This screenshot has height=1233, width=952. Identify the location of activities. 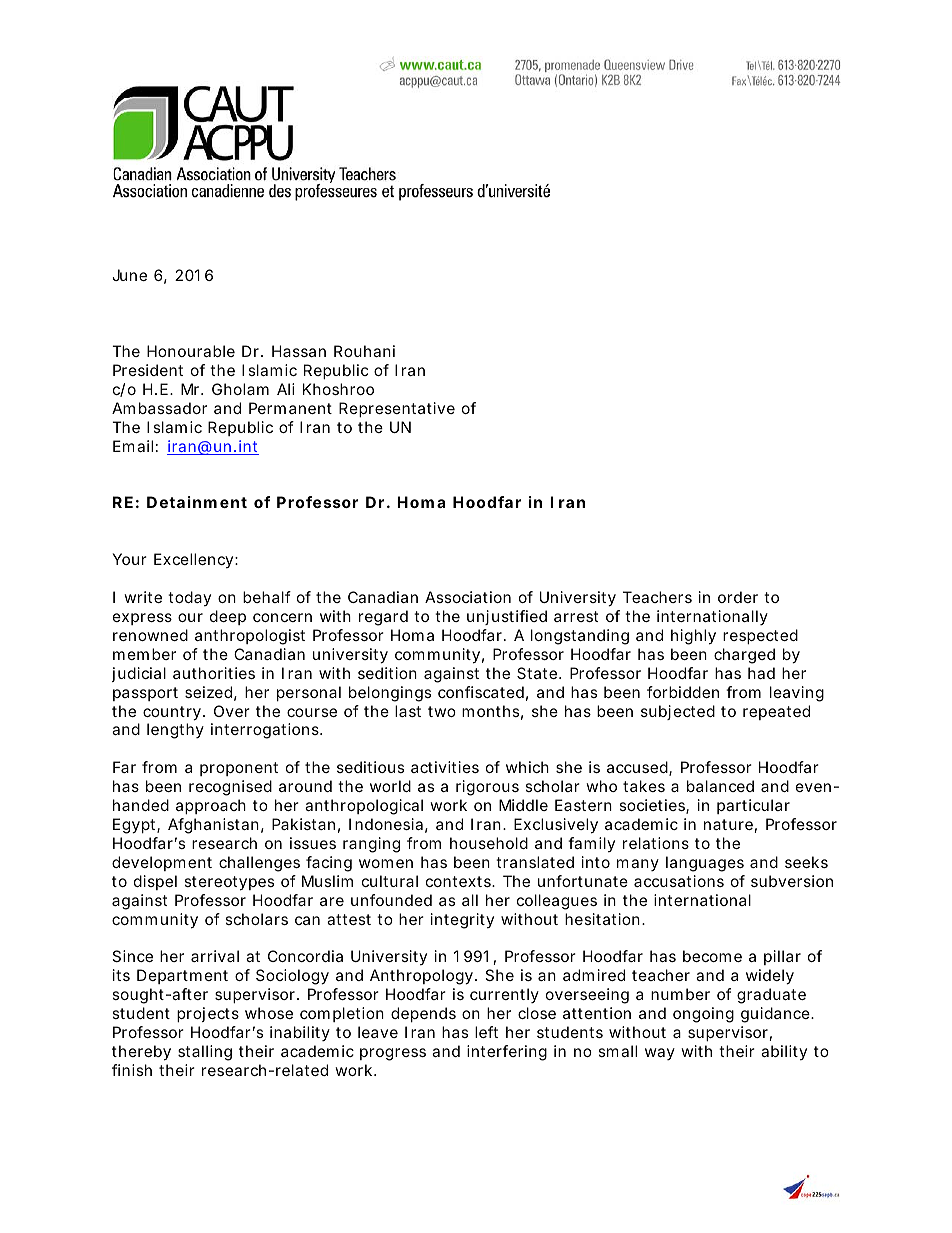
(445, 767).
